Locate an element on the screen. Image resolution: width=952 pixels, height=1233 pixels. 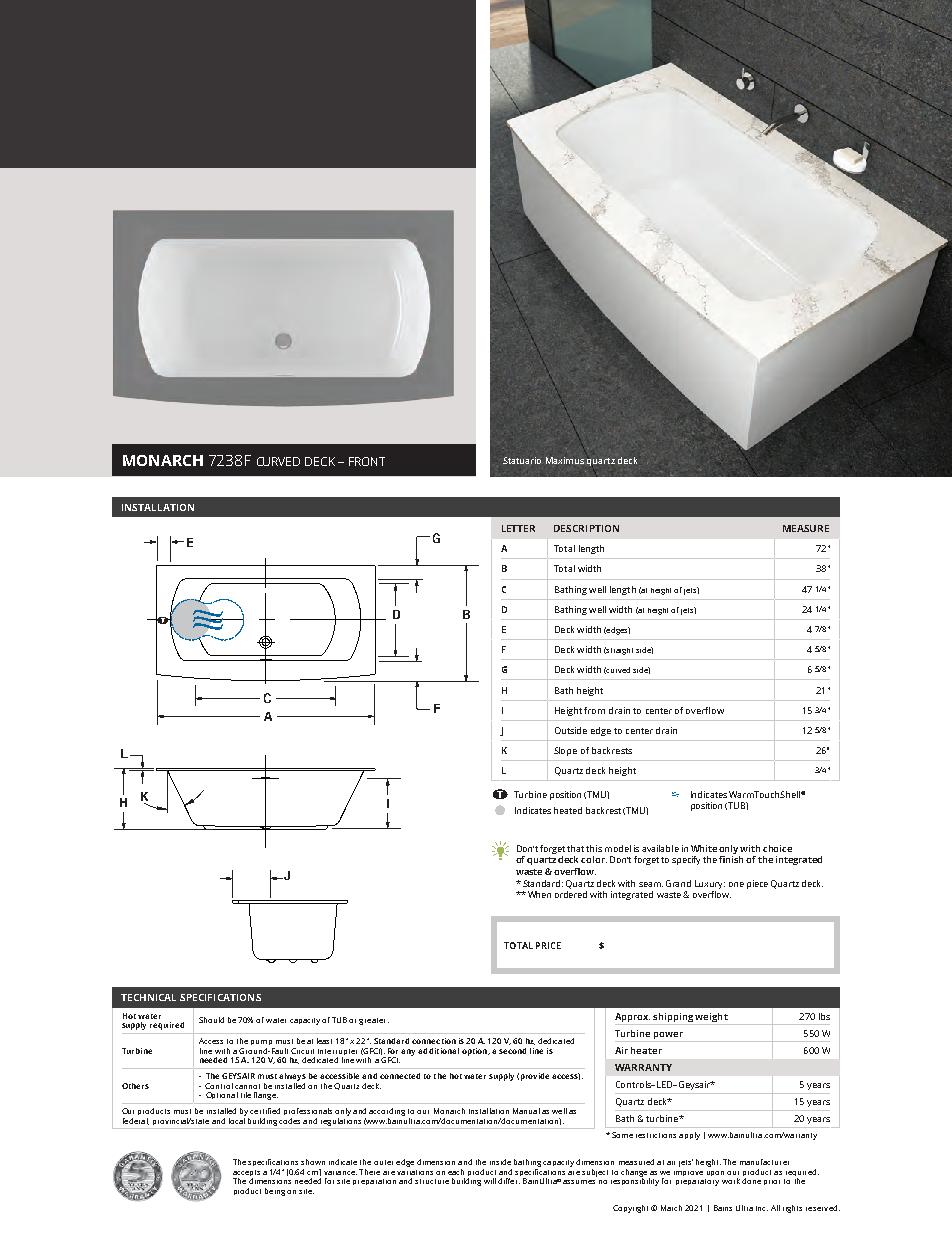
that is located at coordinates (575, 848).
